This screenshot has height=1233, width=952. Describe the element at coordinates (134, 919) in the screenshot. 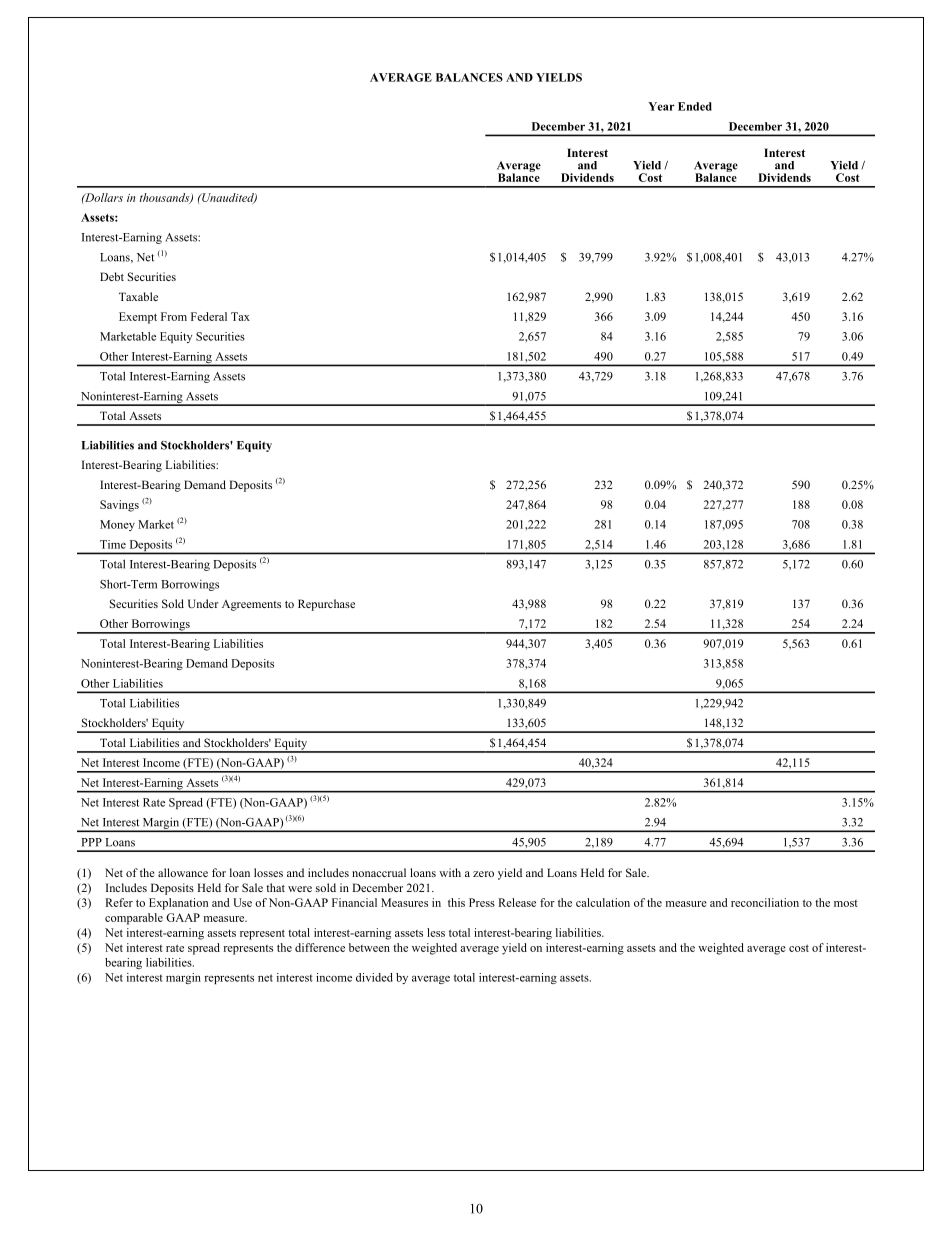

I see `comparable` at that location.
